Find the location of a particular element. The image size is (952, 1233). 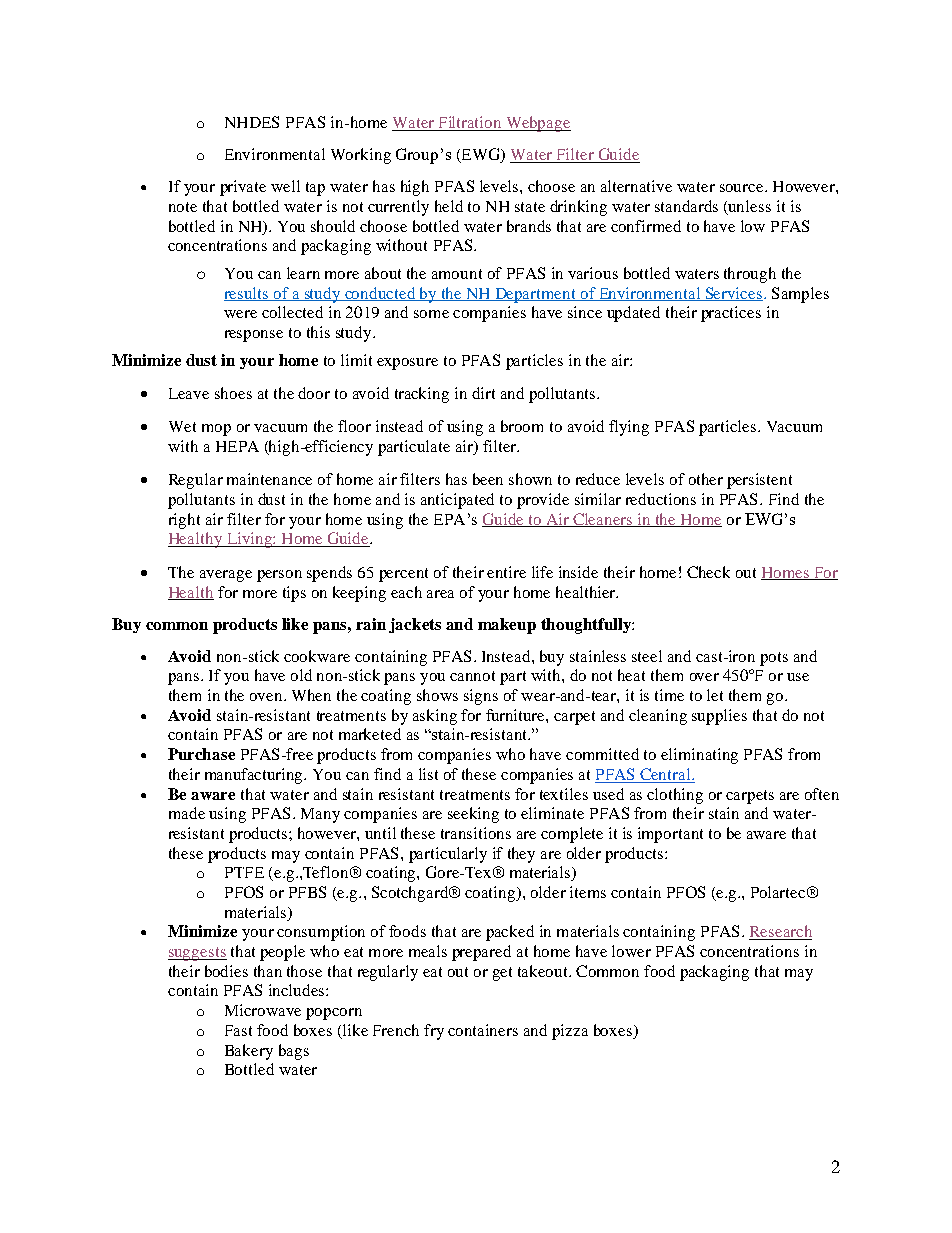

entire is located at coordinates (506, 572).
